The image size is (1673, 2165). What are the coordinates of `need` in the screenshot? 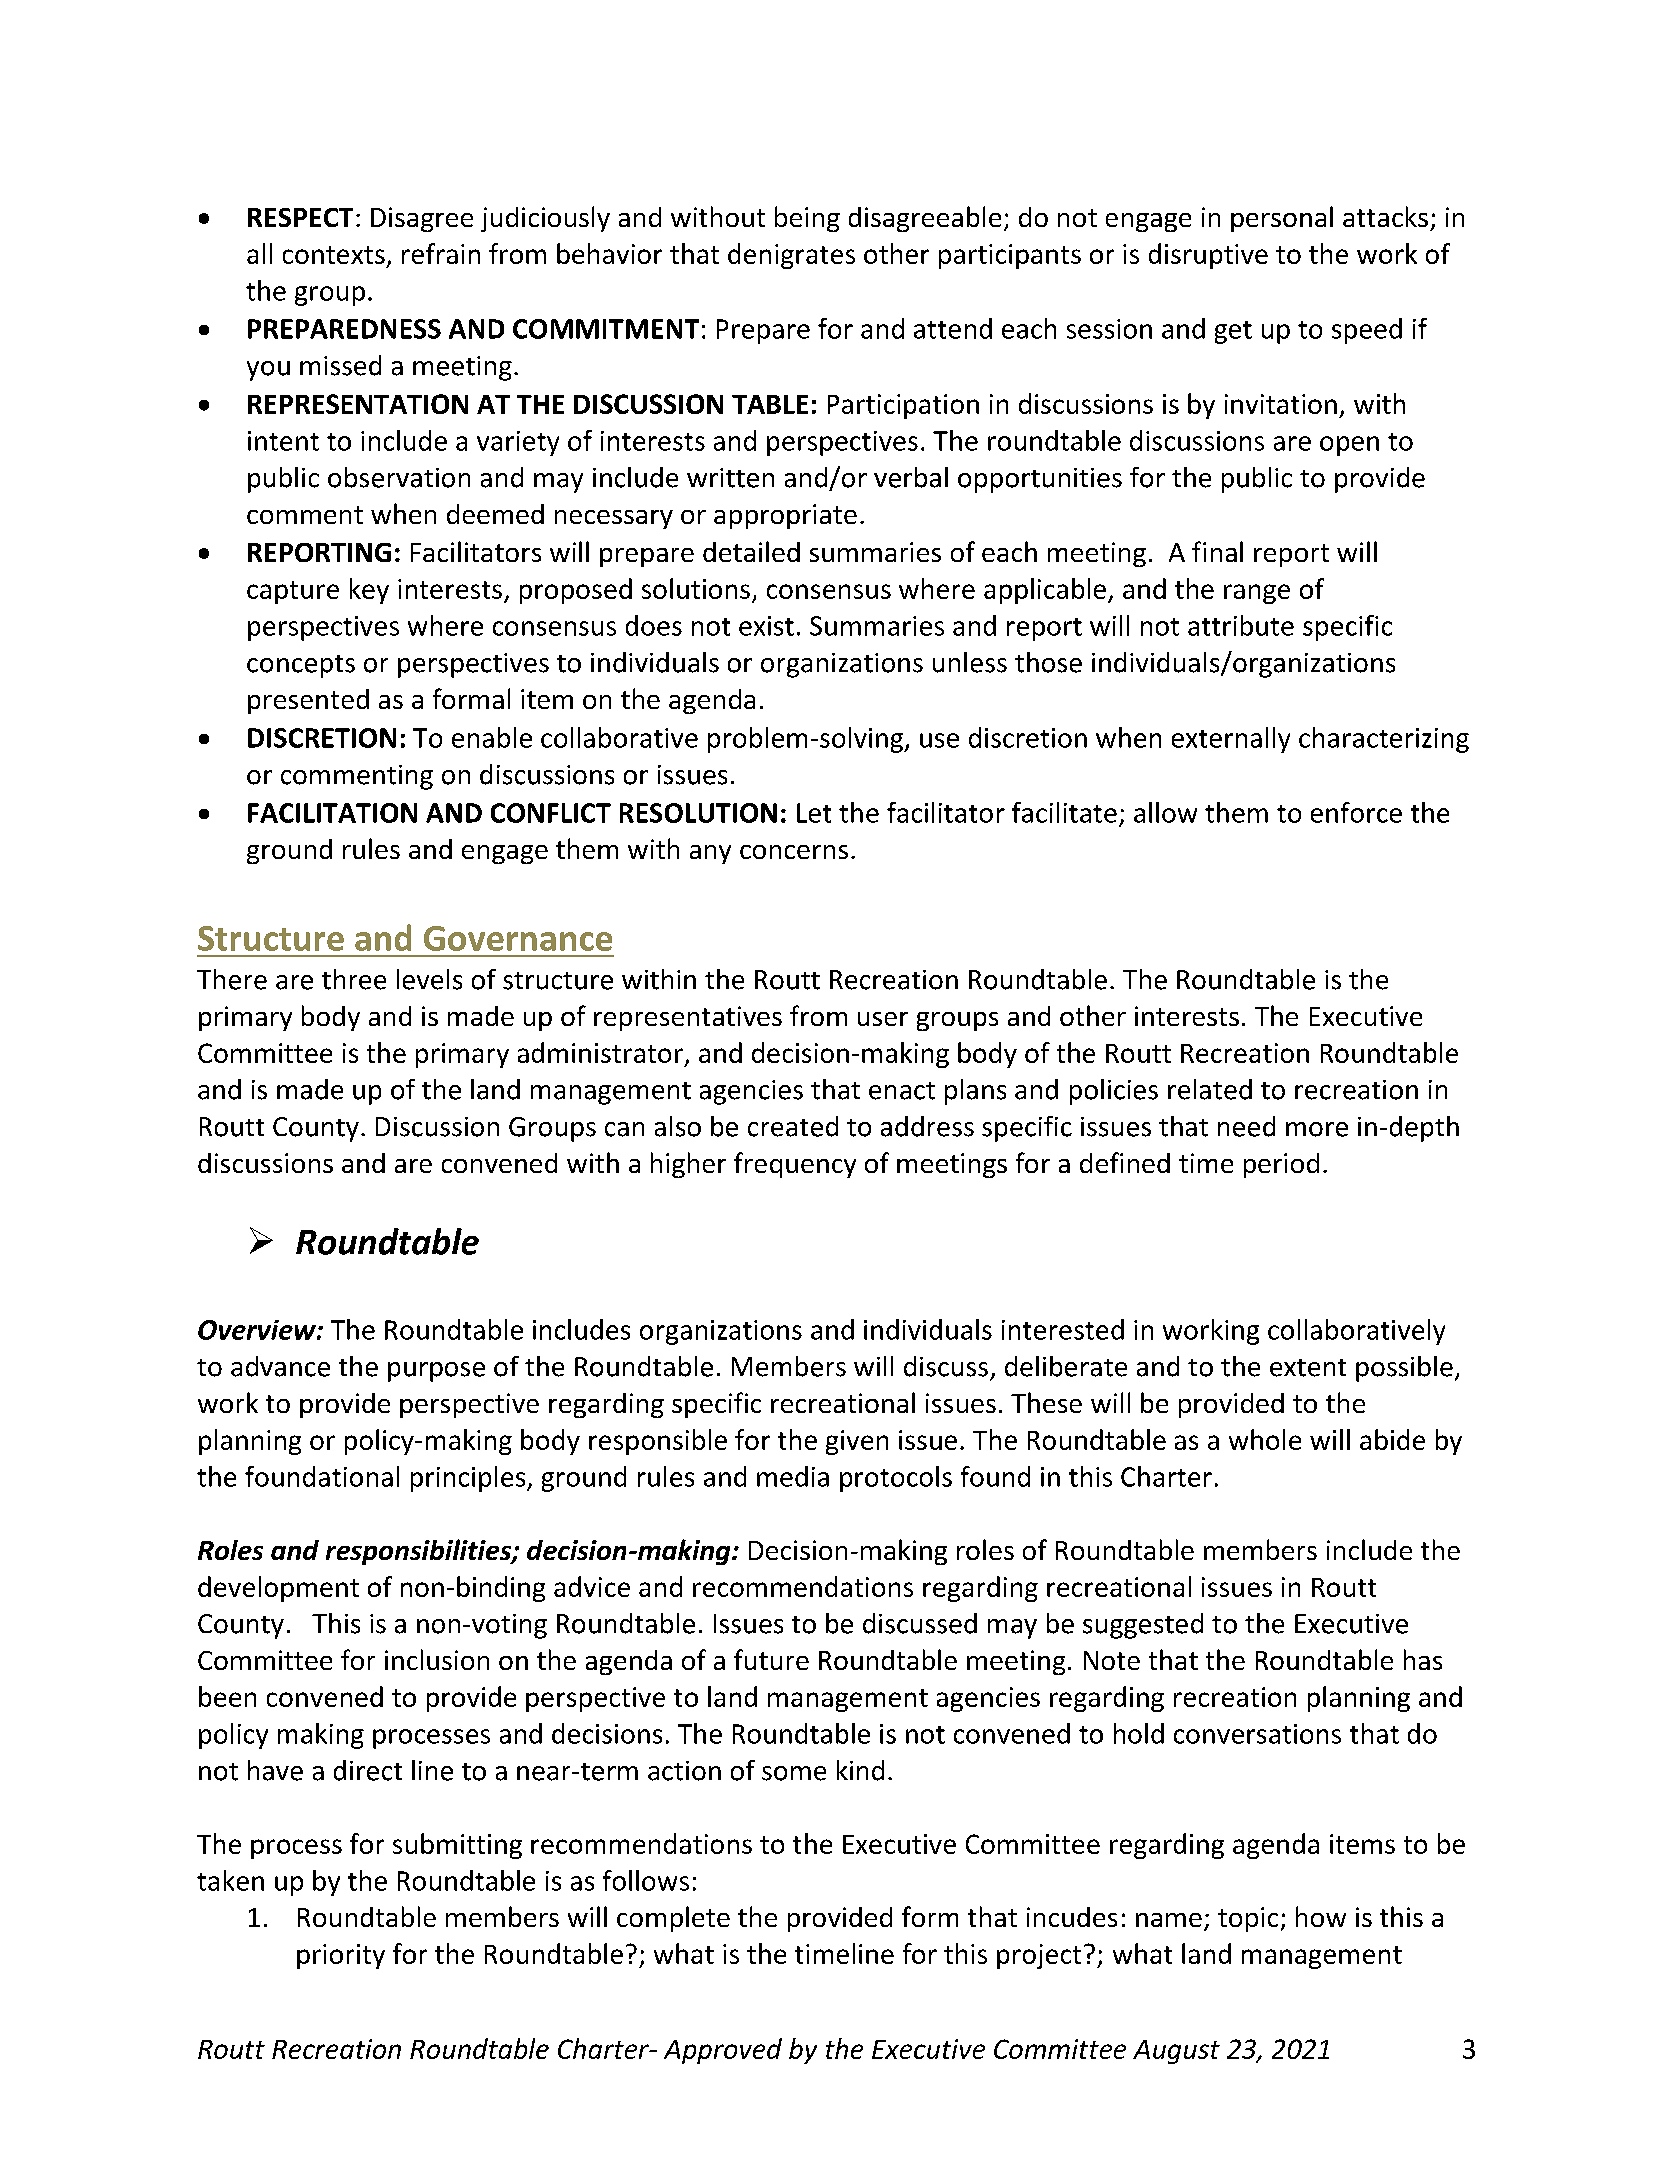 It's located at (1246, 1126).
